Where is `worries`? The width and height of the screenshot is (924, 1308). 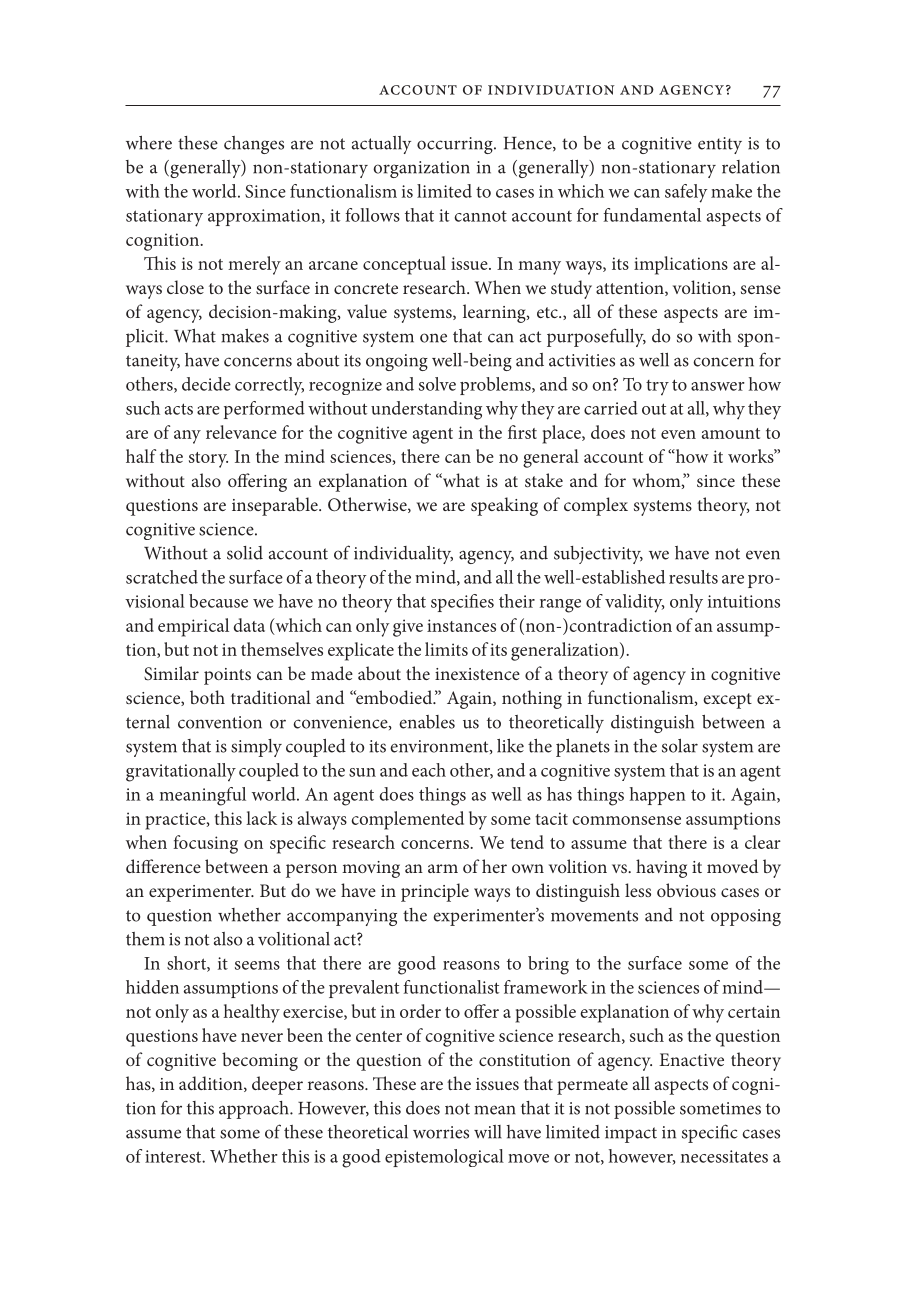
worries is located at coordinates (441, 1132).
